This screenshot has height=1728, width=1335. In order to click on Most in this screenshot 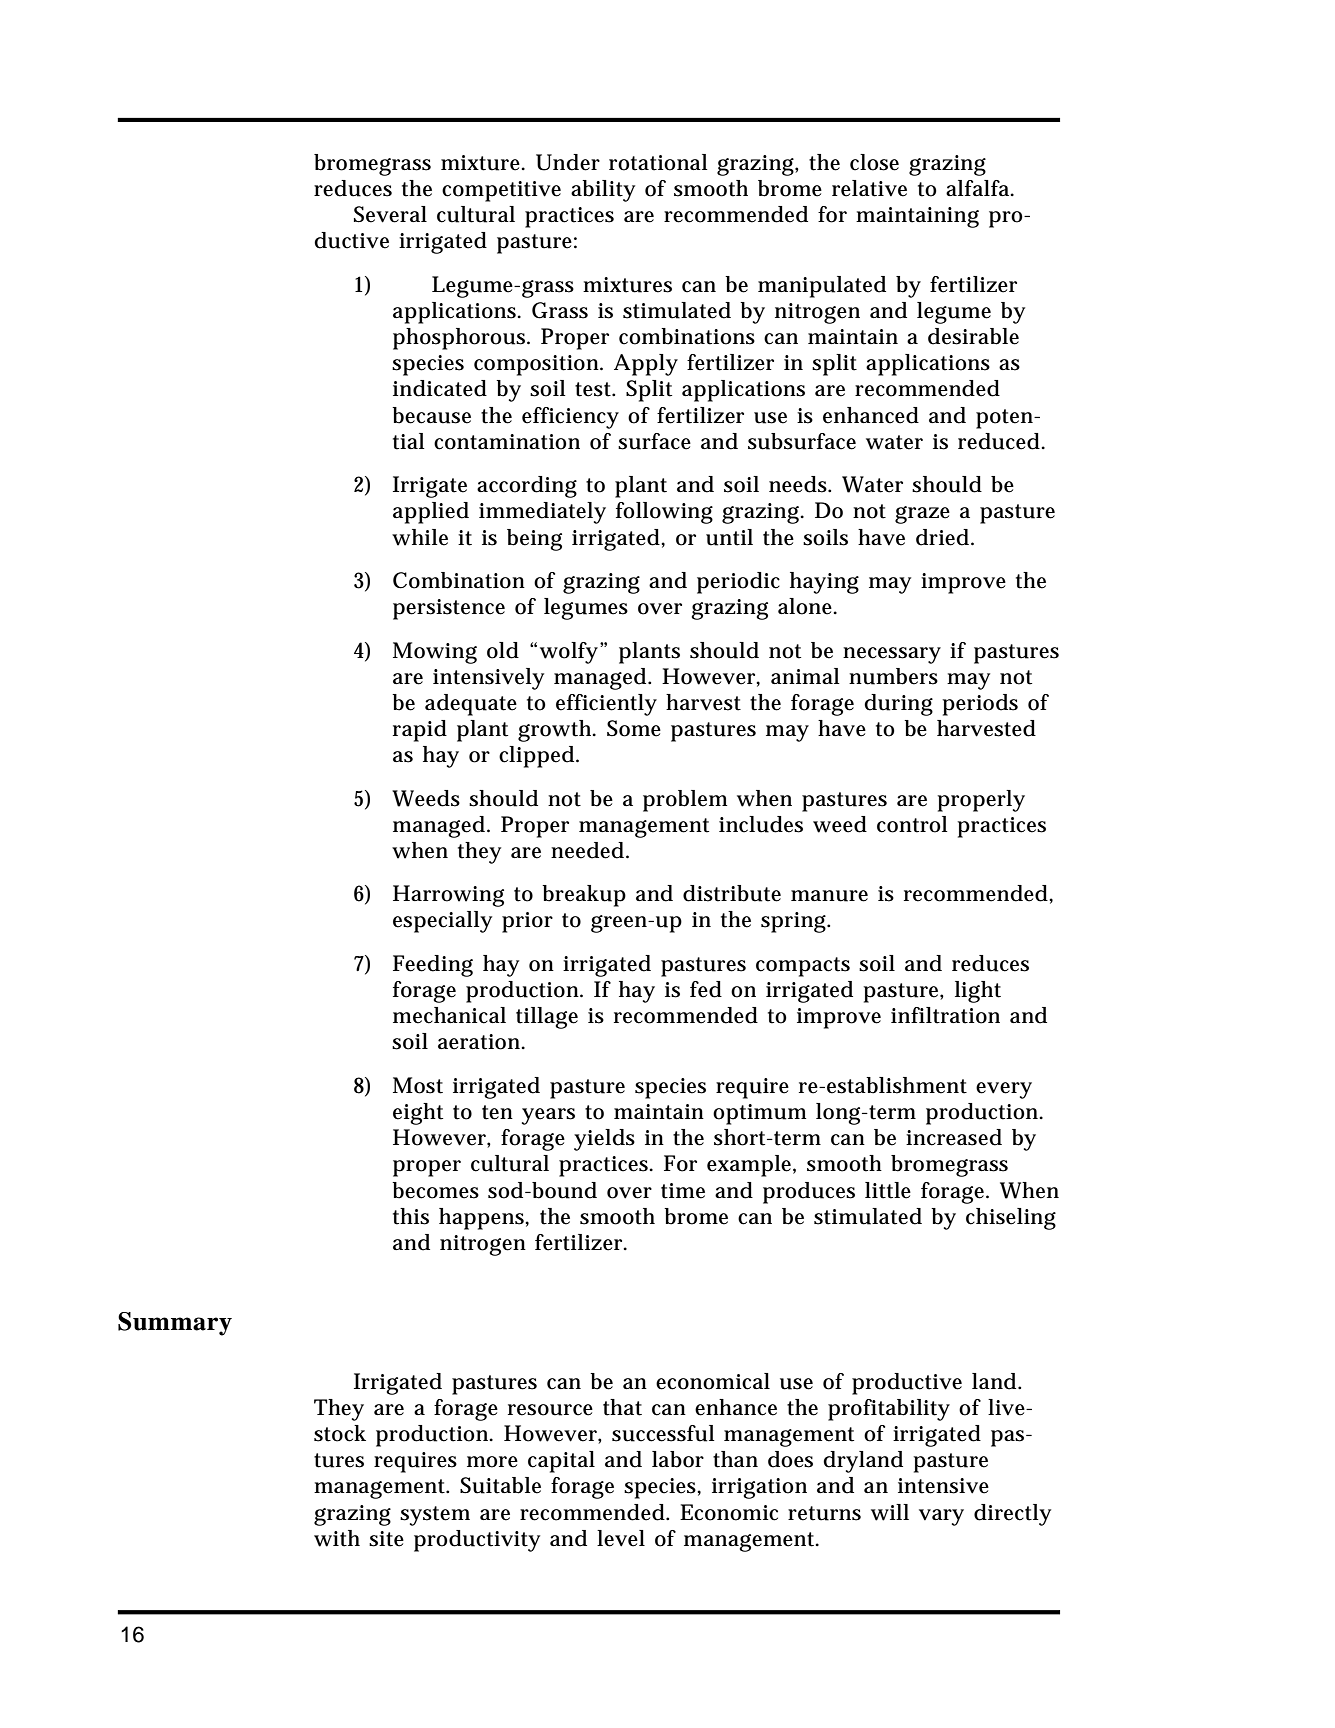, I will do `click(418, 1085)`.
